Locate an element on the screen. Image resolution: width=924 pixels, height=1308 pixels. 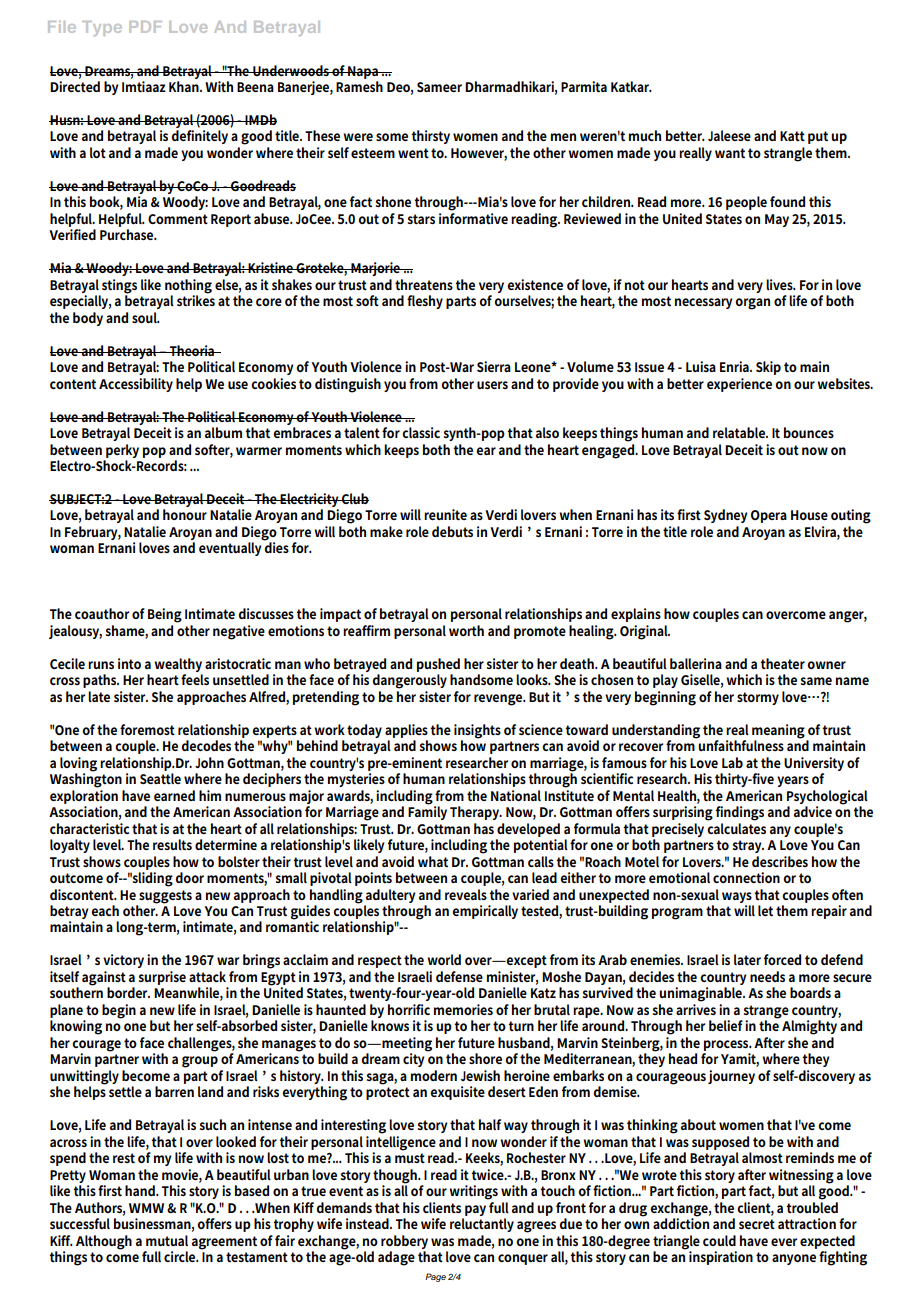
mutual is located at coordinates (167, 1240).
